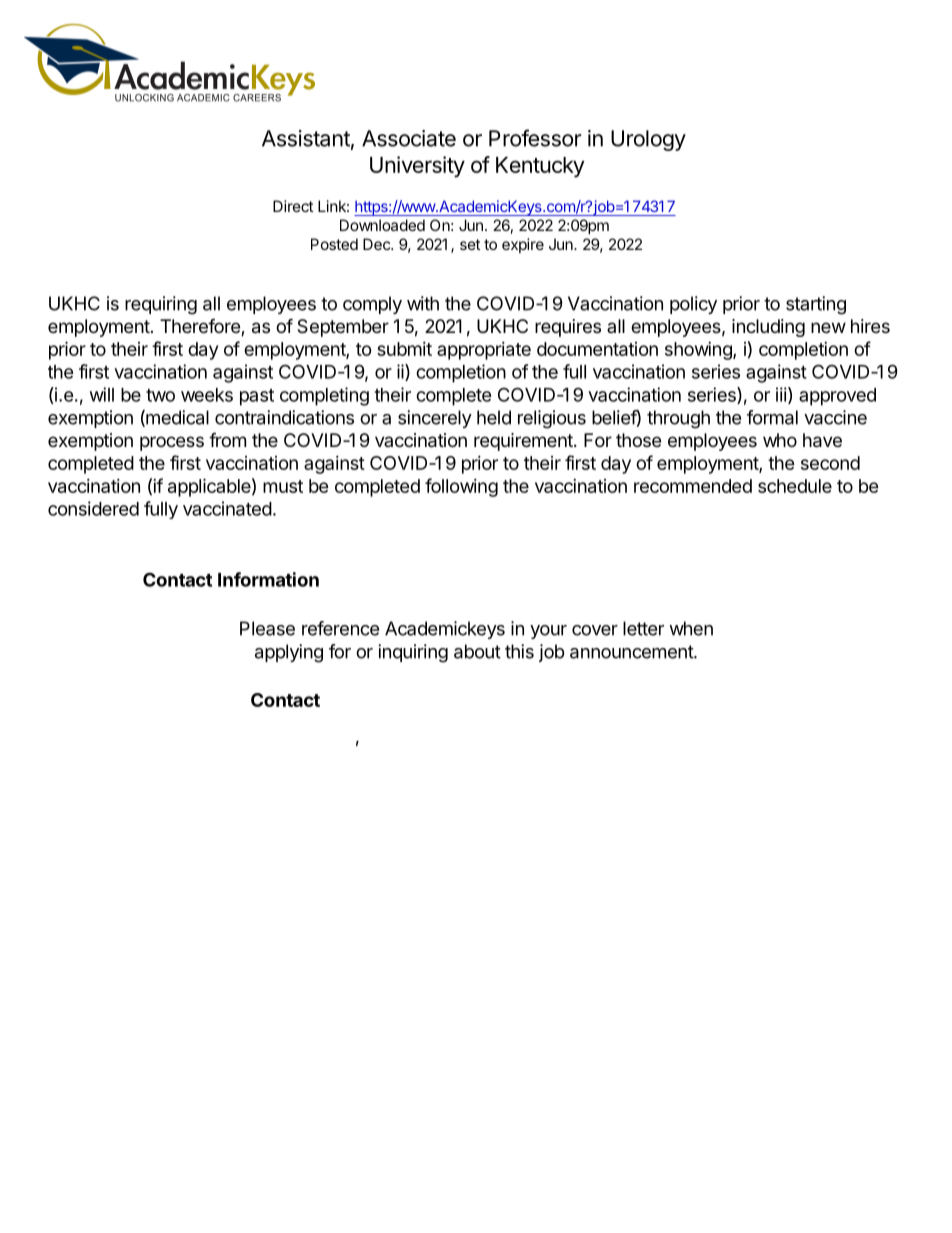 The width and height of the screenshot is (952, 1233). Describe the element at coordinates (768, 328) in the screenshot. I see `including` at that location.
